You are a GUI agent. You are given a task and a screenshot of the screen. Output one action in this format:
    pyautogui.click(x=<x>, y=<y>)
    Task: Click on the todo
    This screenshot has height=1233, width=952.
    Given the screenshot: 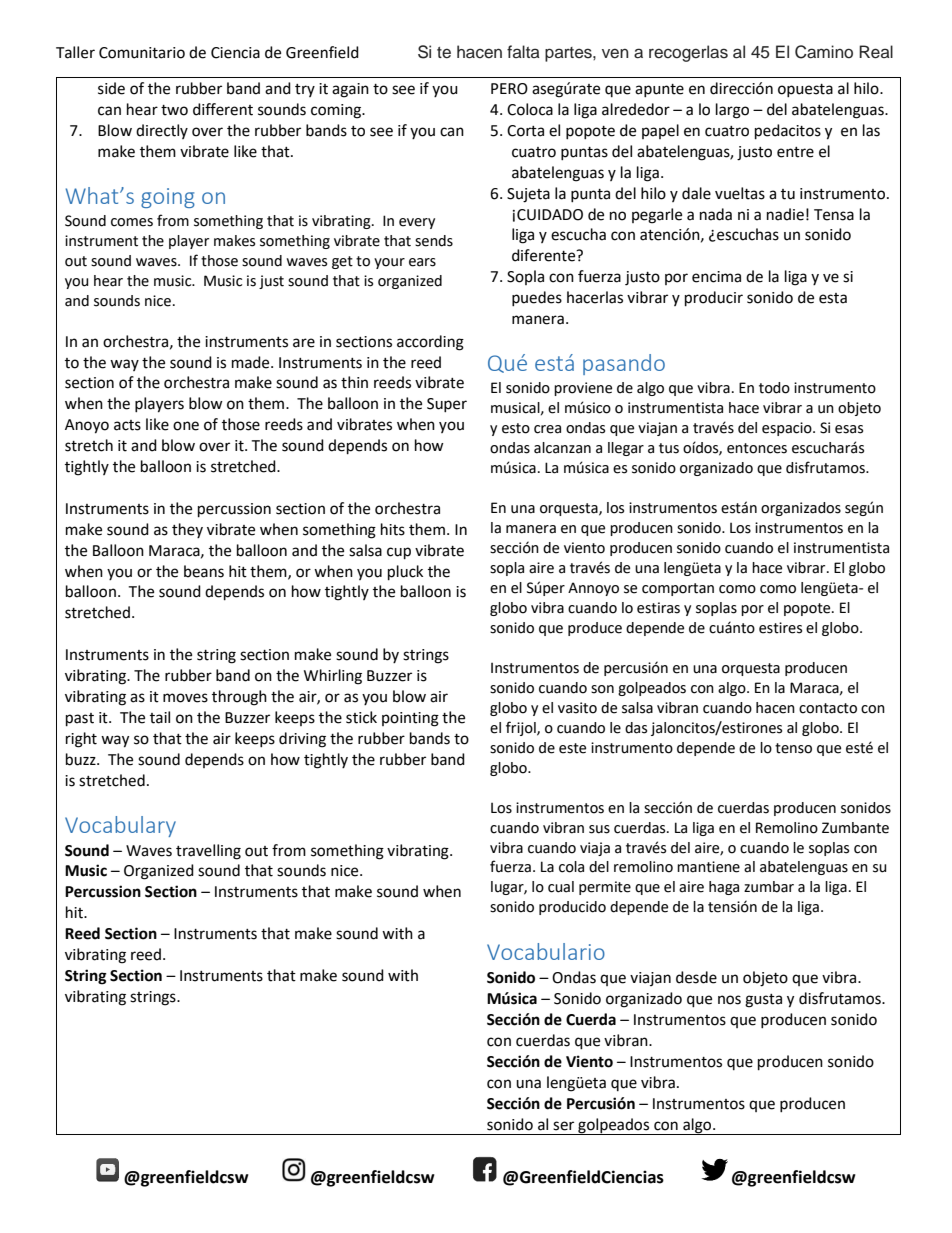 What is the action you would take?
    pyautogui.click(x=774, y=388)
